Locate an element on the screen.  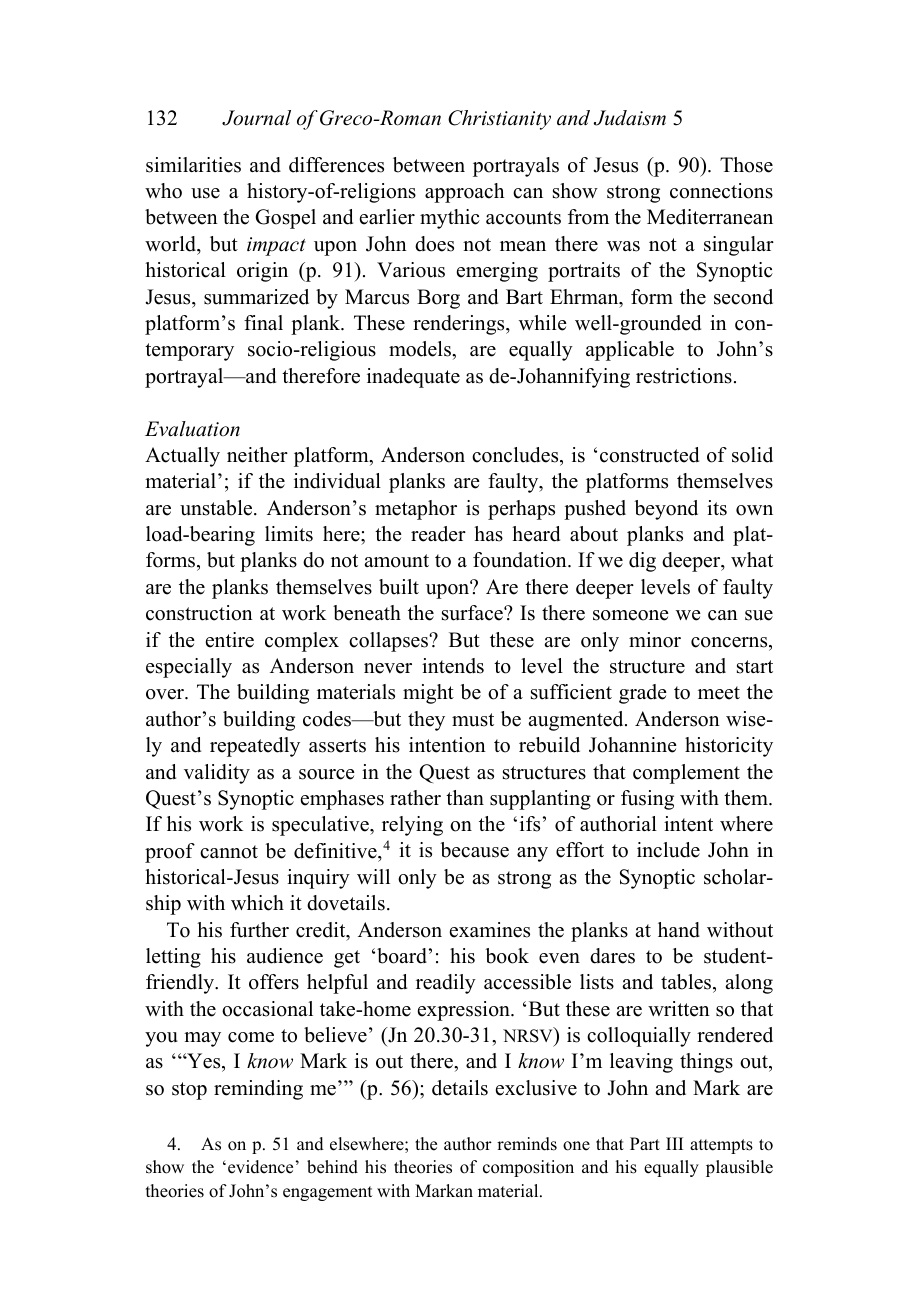
Journal is located at coordinates (256, 118).
